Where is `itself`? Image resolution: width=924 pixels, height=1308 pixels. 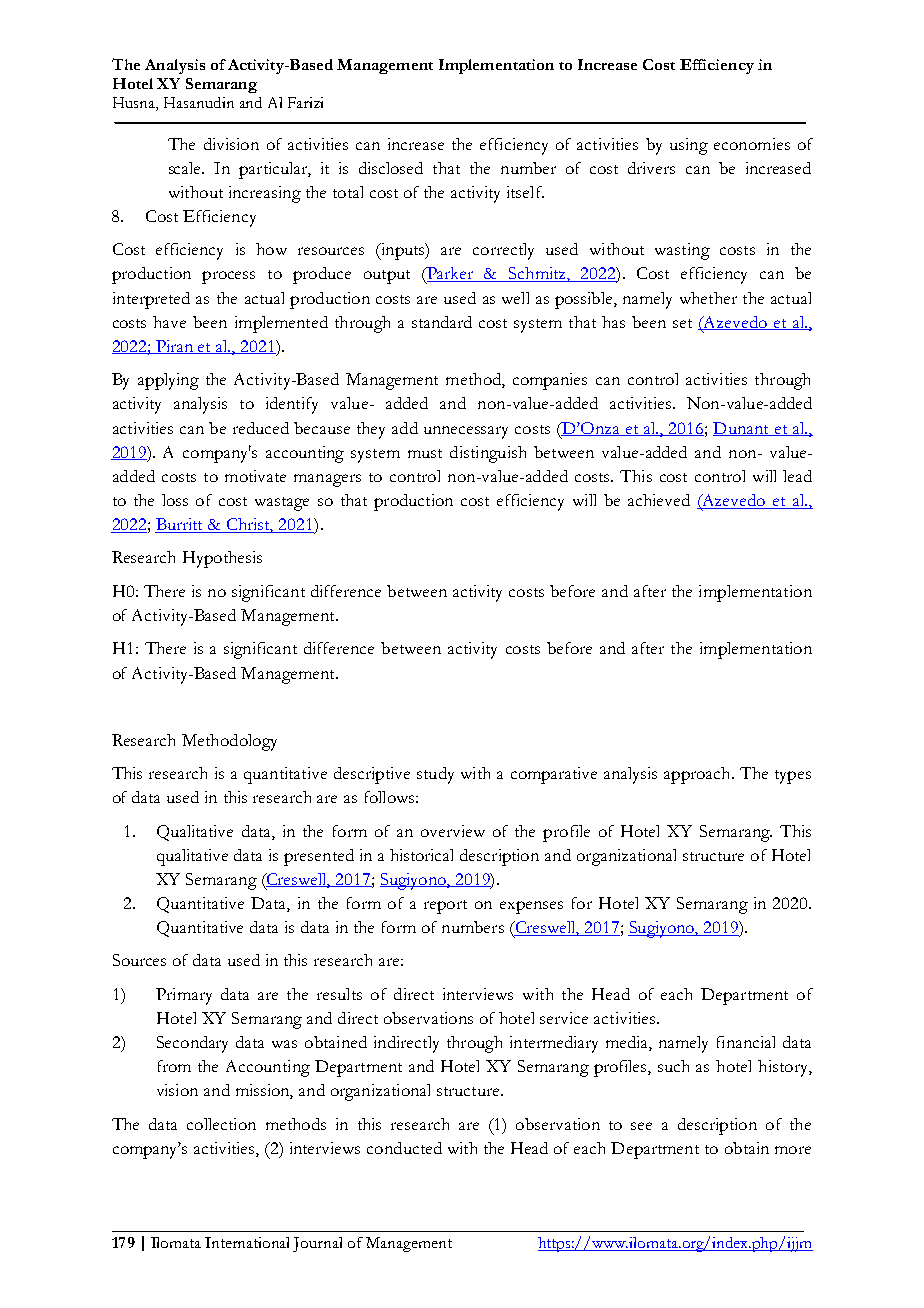
itself is located at coordinates (525, 192).
